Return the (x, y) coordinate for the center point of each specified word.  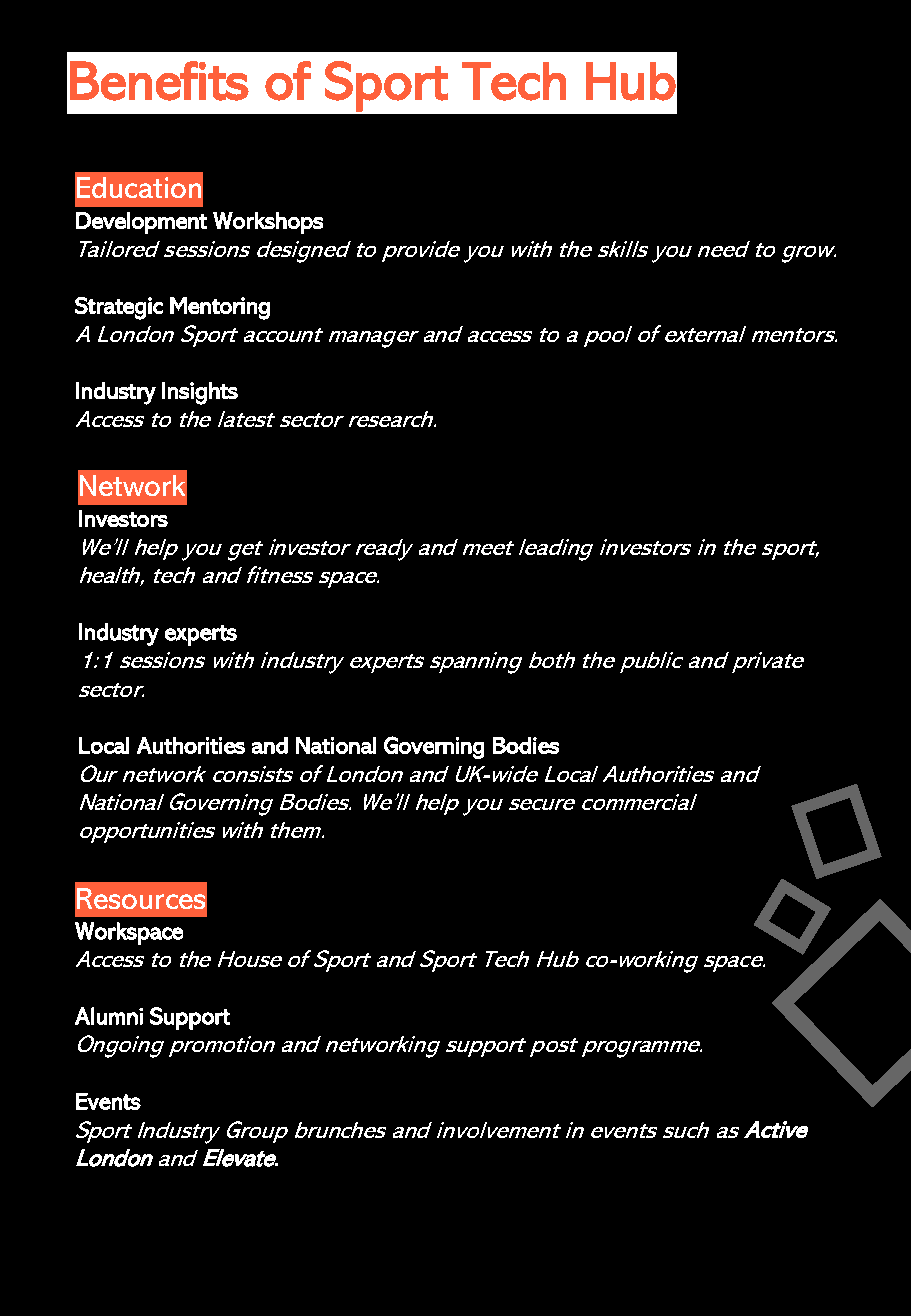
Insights (200, 393)
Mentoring (220, 308)
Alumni (109, 1016)
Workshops (268, 223)
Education (139, 187)
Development (141, 223)
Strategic (119, 308)
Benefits (159, 81)
